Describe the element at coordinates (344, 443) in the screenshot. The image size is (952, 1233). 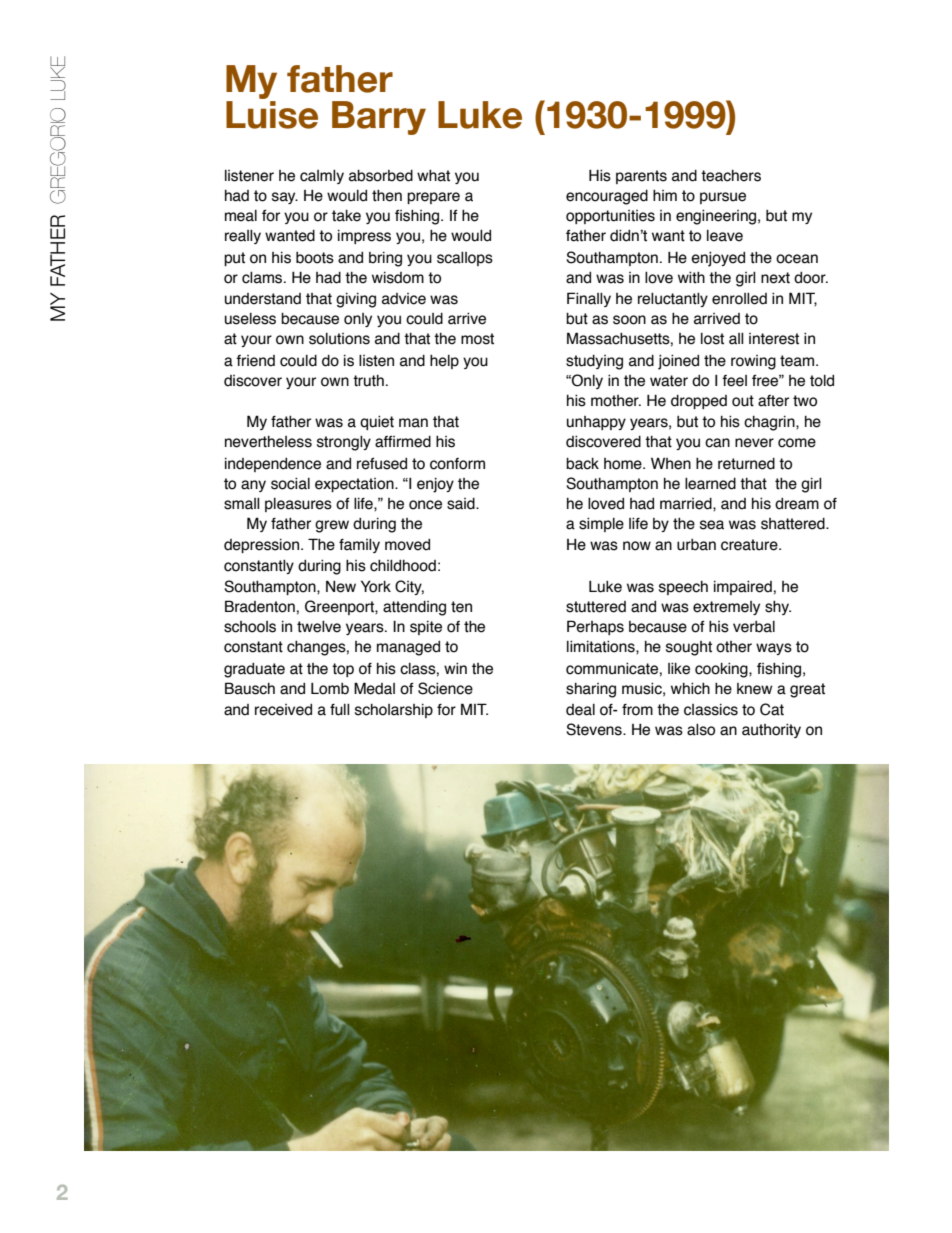
I see `strongly` at that location.
